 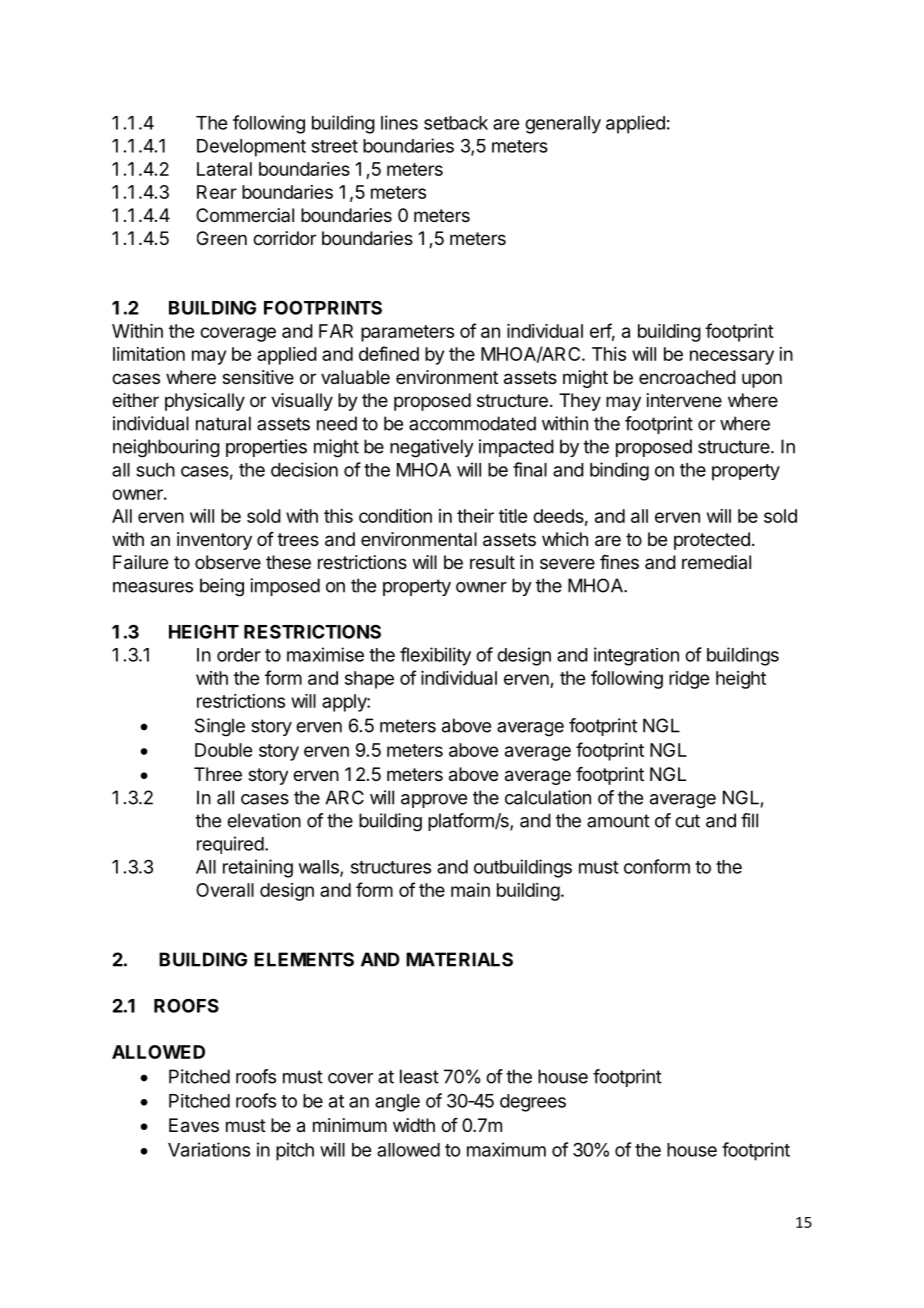 I want to click on binding, so click(x=619, y=471).
